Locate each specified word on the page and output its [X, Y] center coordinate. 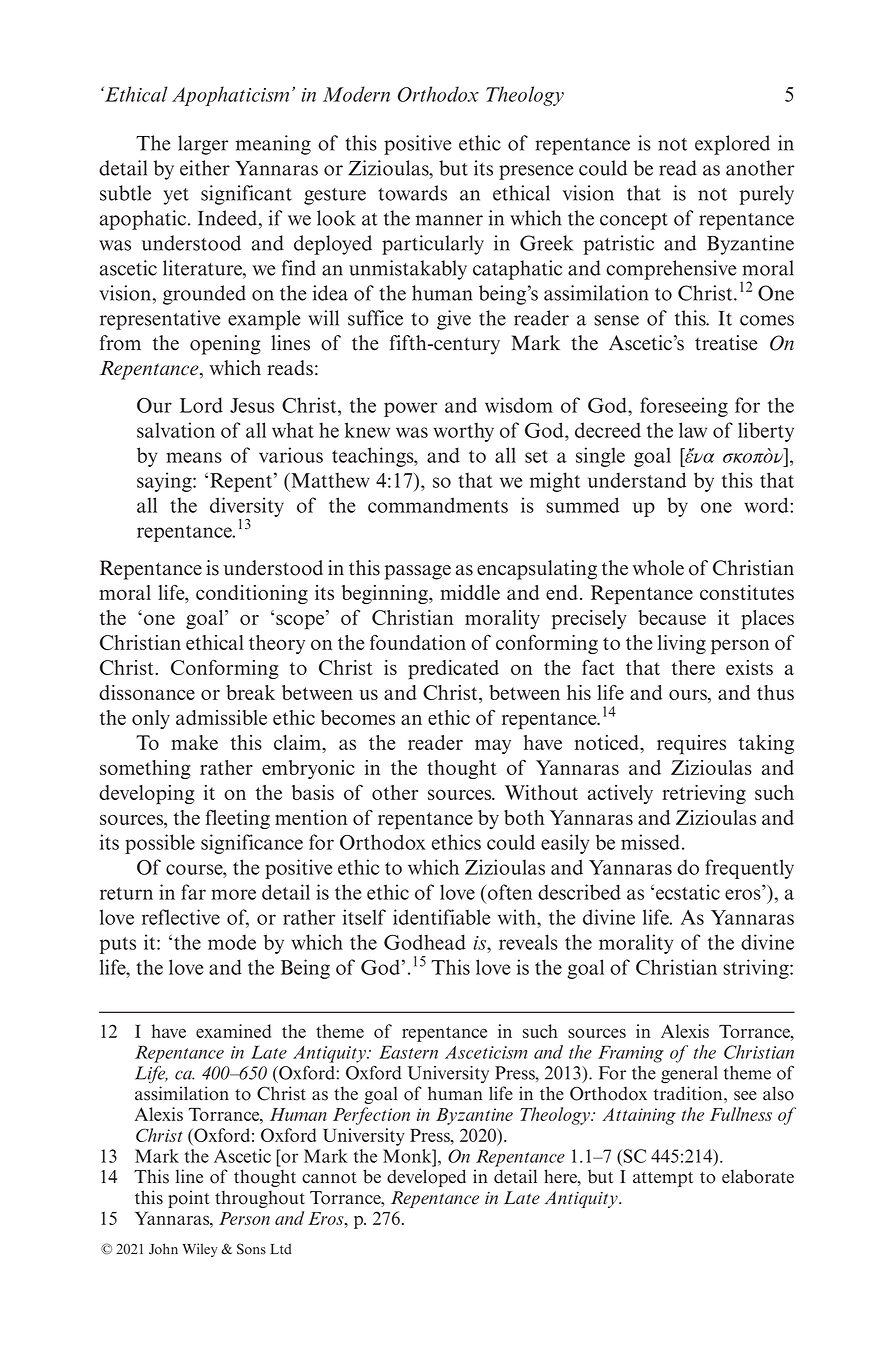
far [193, 892]
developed [426, 1178]
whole [658, 568]
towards [412, 193]
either [205, 168]
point [189, 1199]
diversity [247, 507]
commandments [438, 505]
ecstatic [688, 892]
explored [732, 145]
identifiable [441, 917]
